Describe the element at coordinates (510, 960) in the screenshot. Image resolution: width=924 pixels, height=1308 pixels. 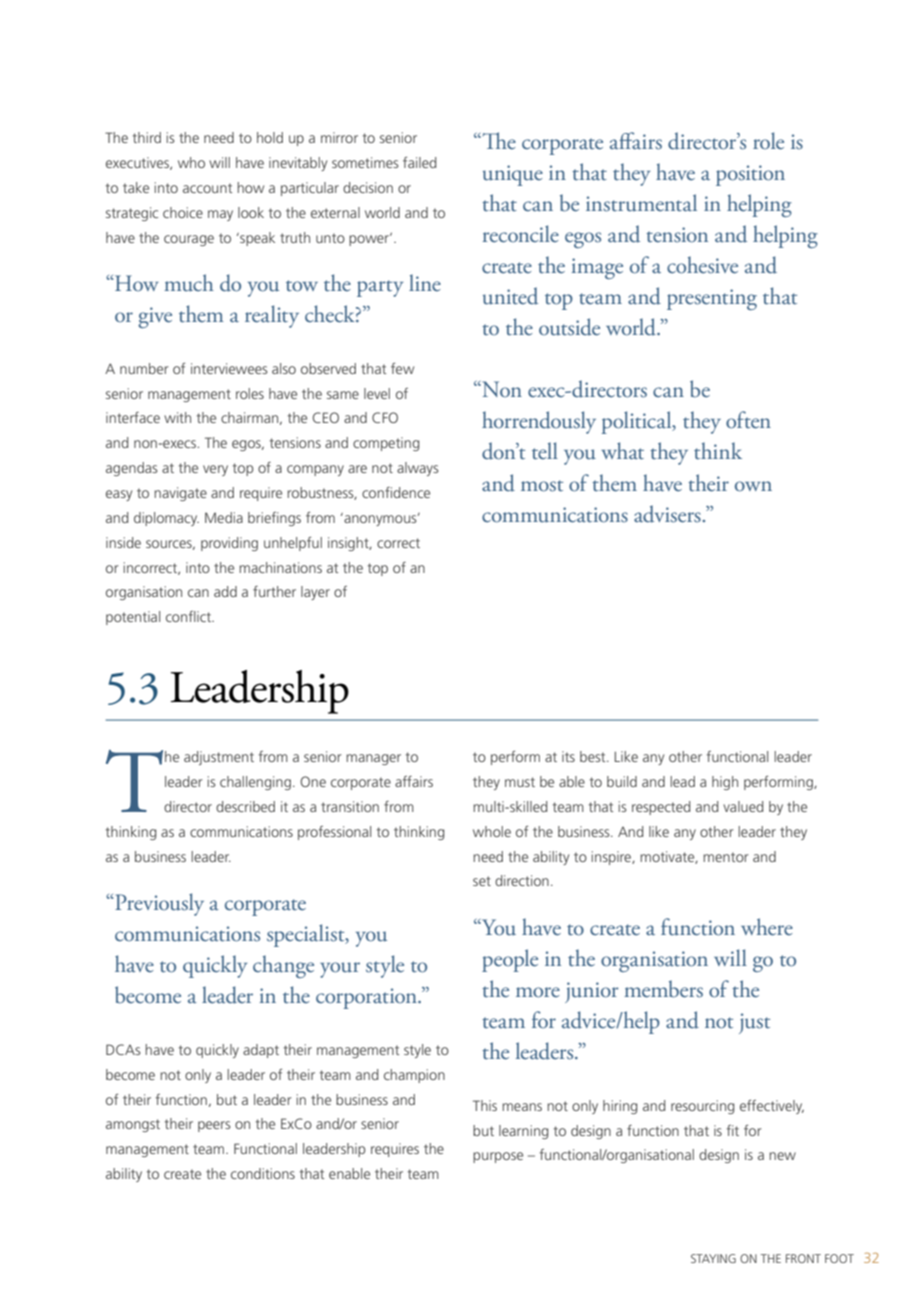
I see `people` at that location.
